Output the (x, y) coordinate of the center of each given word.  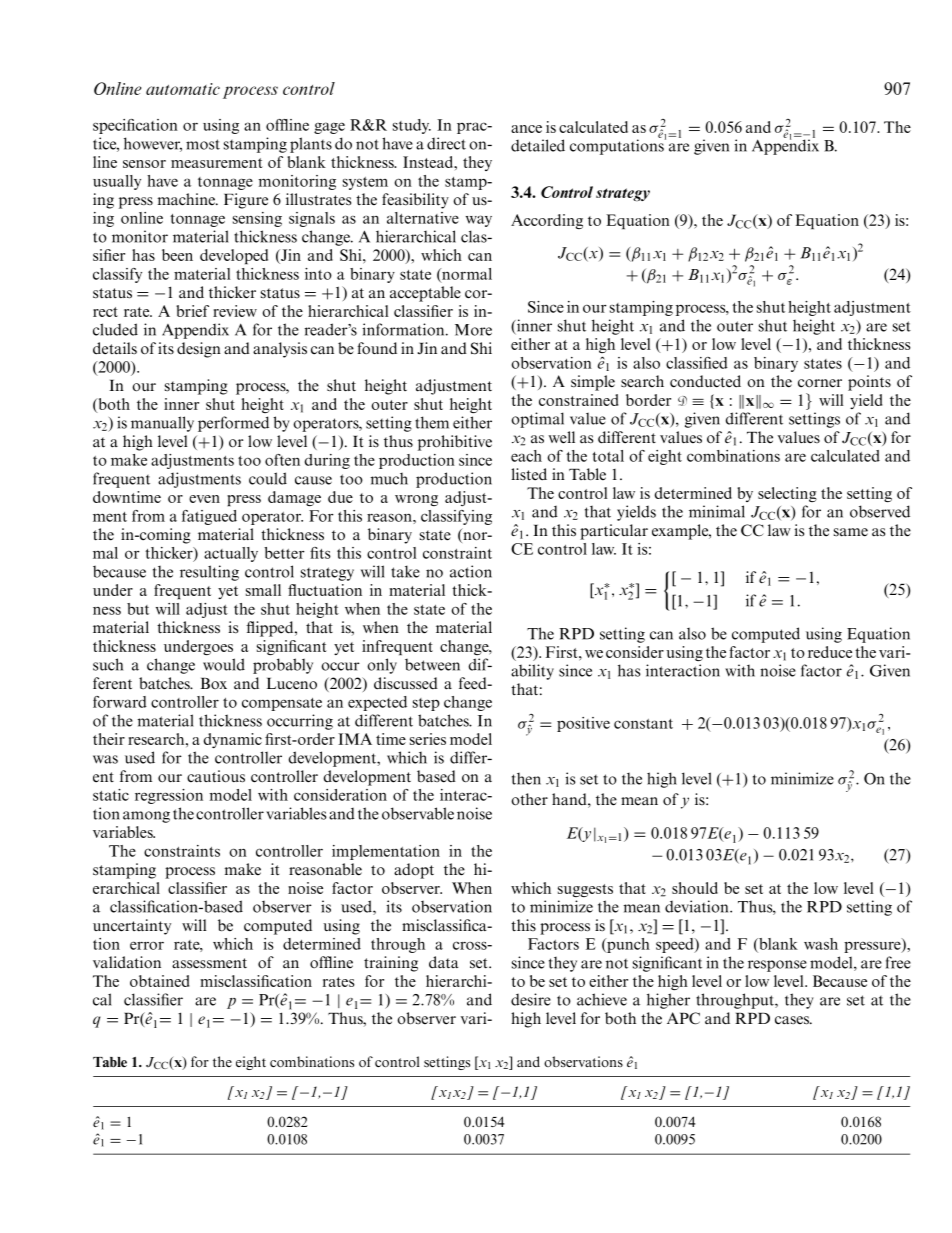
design (199, 350)
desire (531, 999)
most (203, 144)
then (526, 779)
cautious (216, 776)
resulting (209, 573)
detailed (538, 145)
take (405, 571)
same (851, 532)
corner (820, 383)
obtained (159, 981)
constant (643, 724)
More (473, 330)
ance (526, 129)
